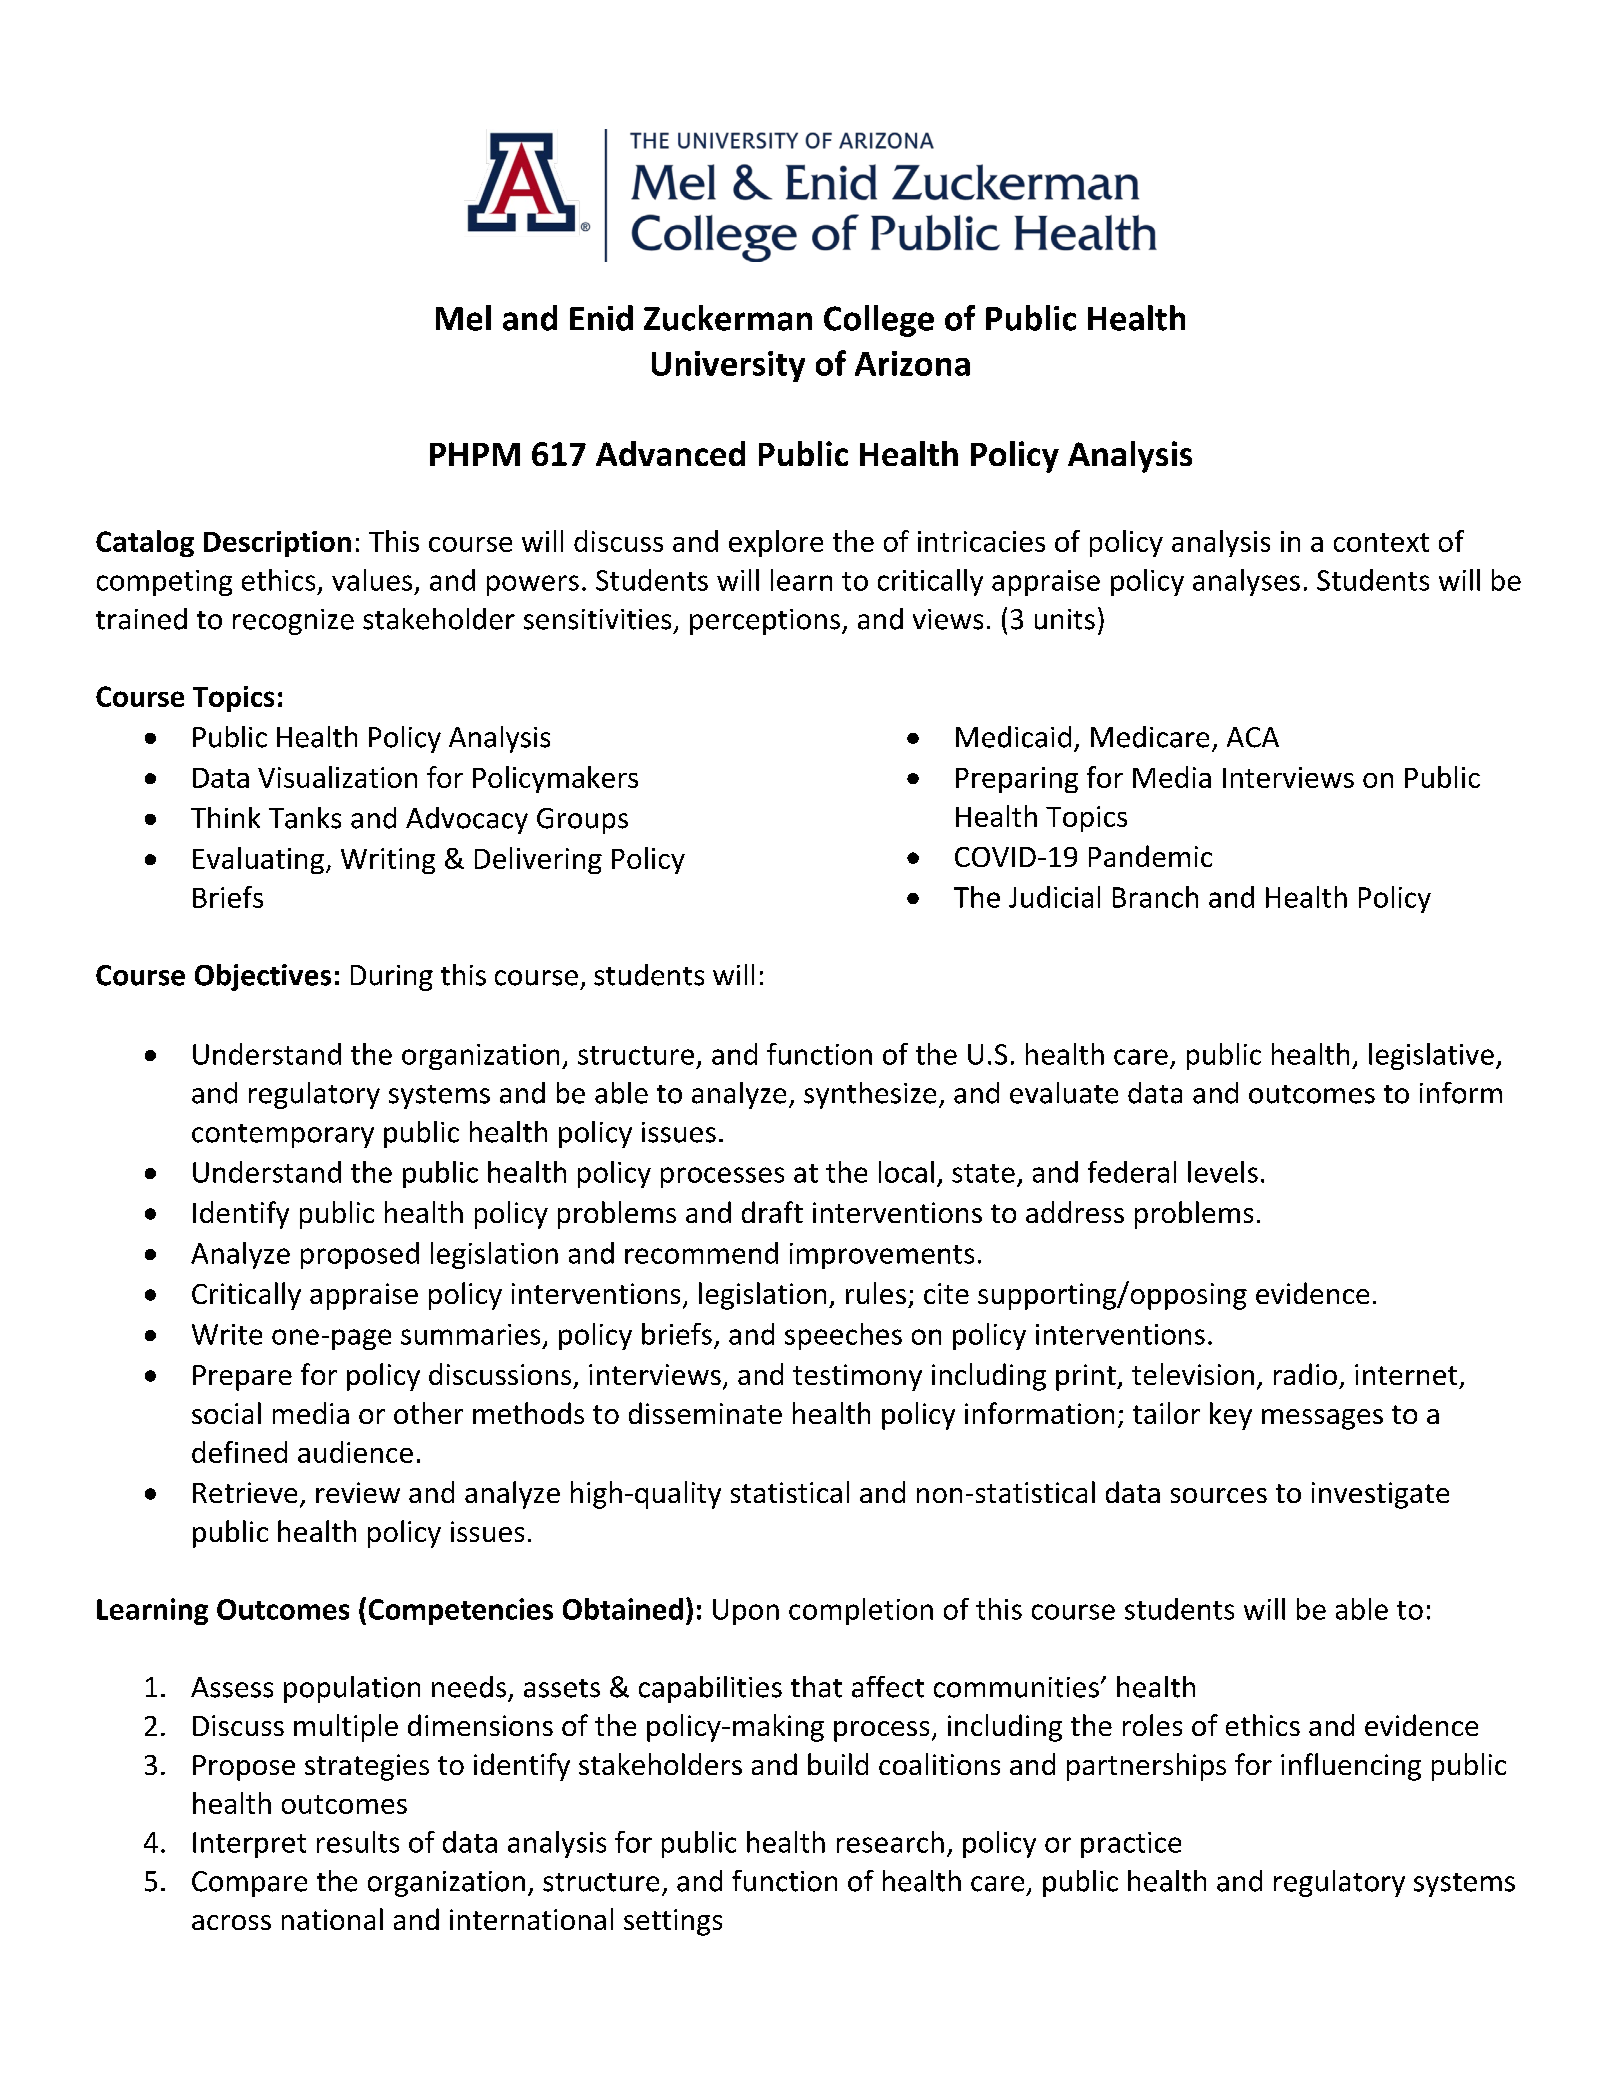 Image resolution: width=1621 pixels, height=2098 pixels. I want to click on University, so click(728, 366).
